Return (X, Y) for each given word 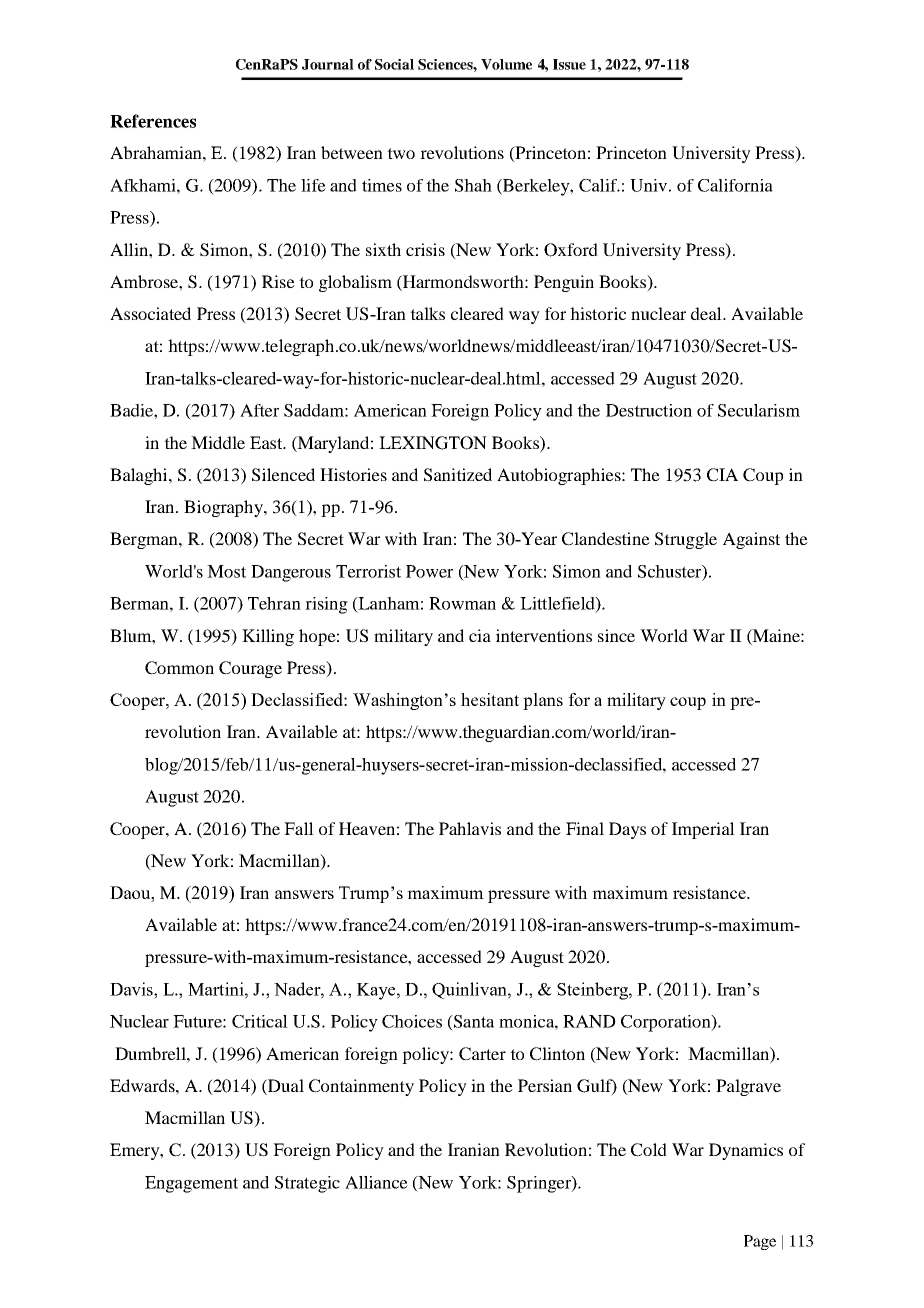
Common (179, 668)
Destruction (649, 410)
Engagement (191, 1184)
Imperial (703, 830)
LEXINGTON (433, 443)
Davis (132, 989)
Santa (473, 1021)
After (259, 410)
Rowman (462, 603)
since (616, 635)
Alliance (376, 1182)
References (153, 121)
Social (394, 64)
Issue (569, 64)
